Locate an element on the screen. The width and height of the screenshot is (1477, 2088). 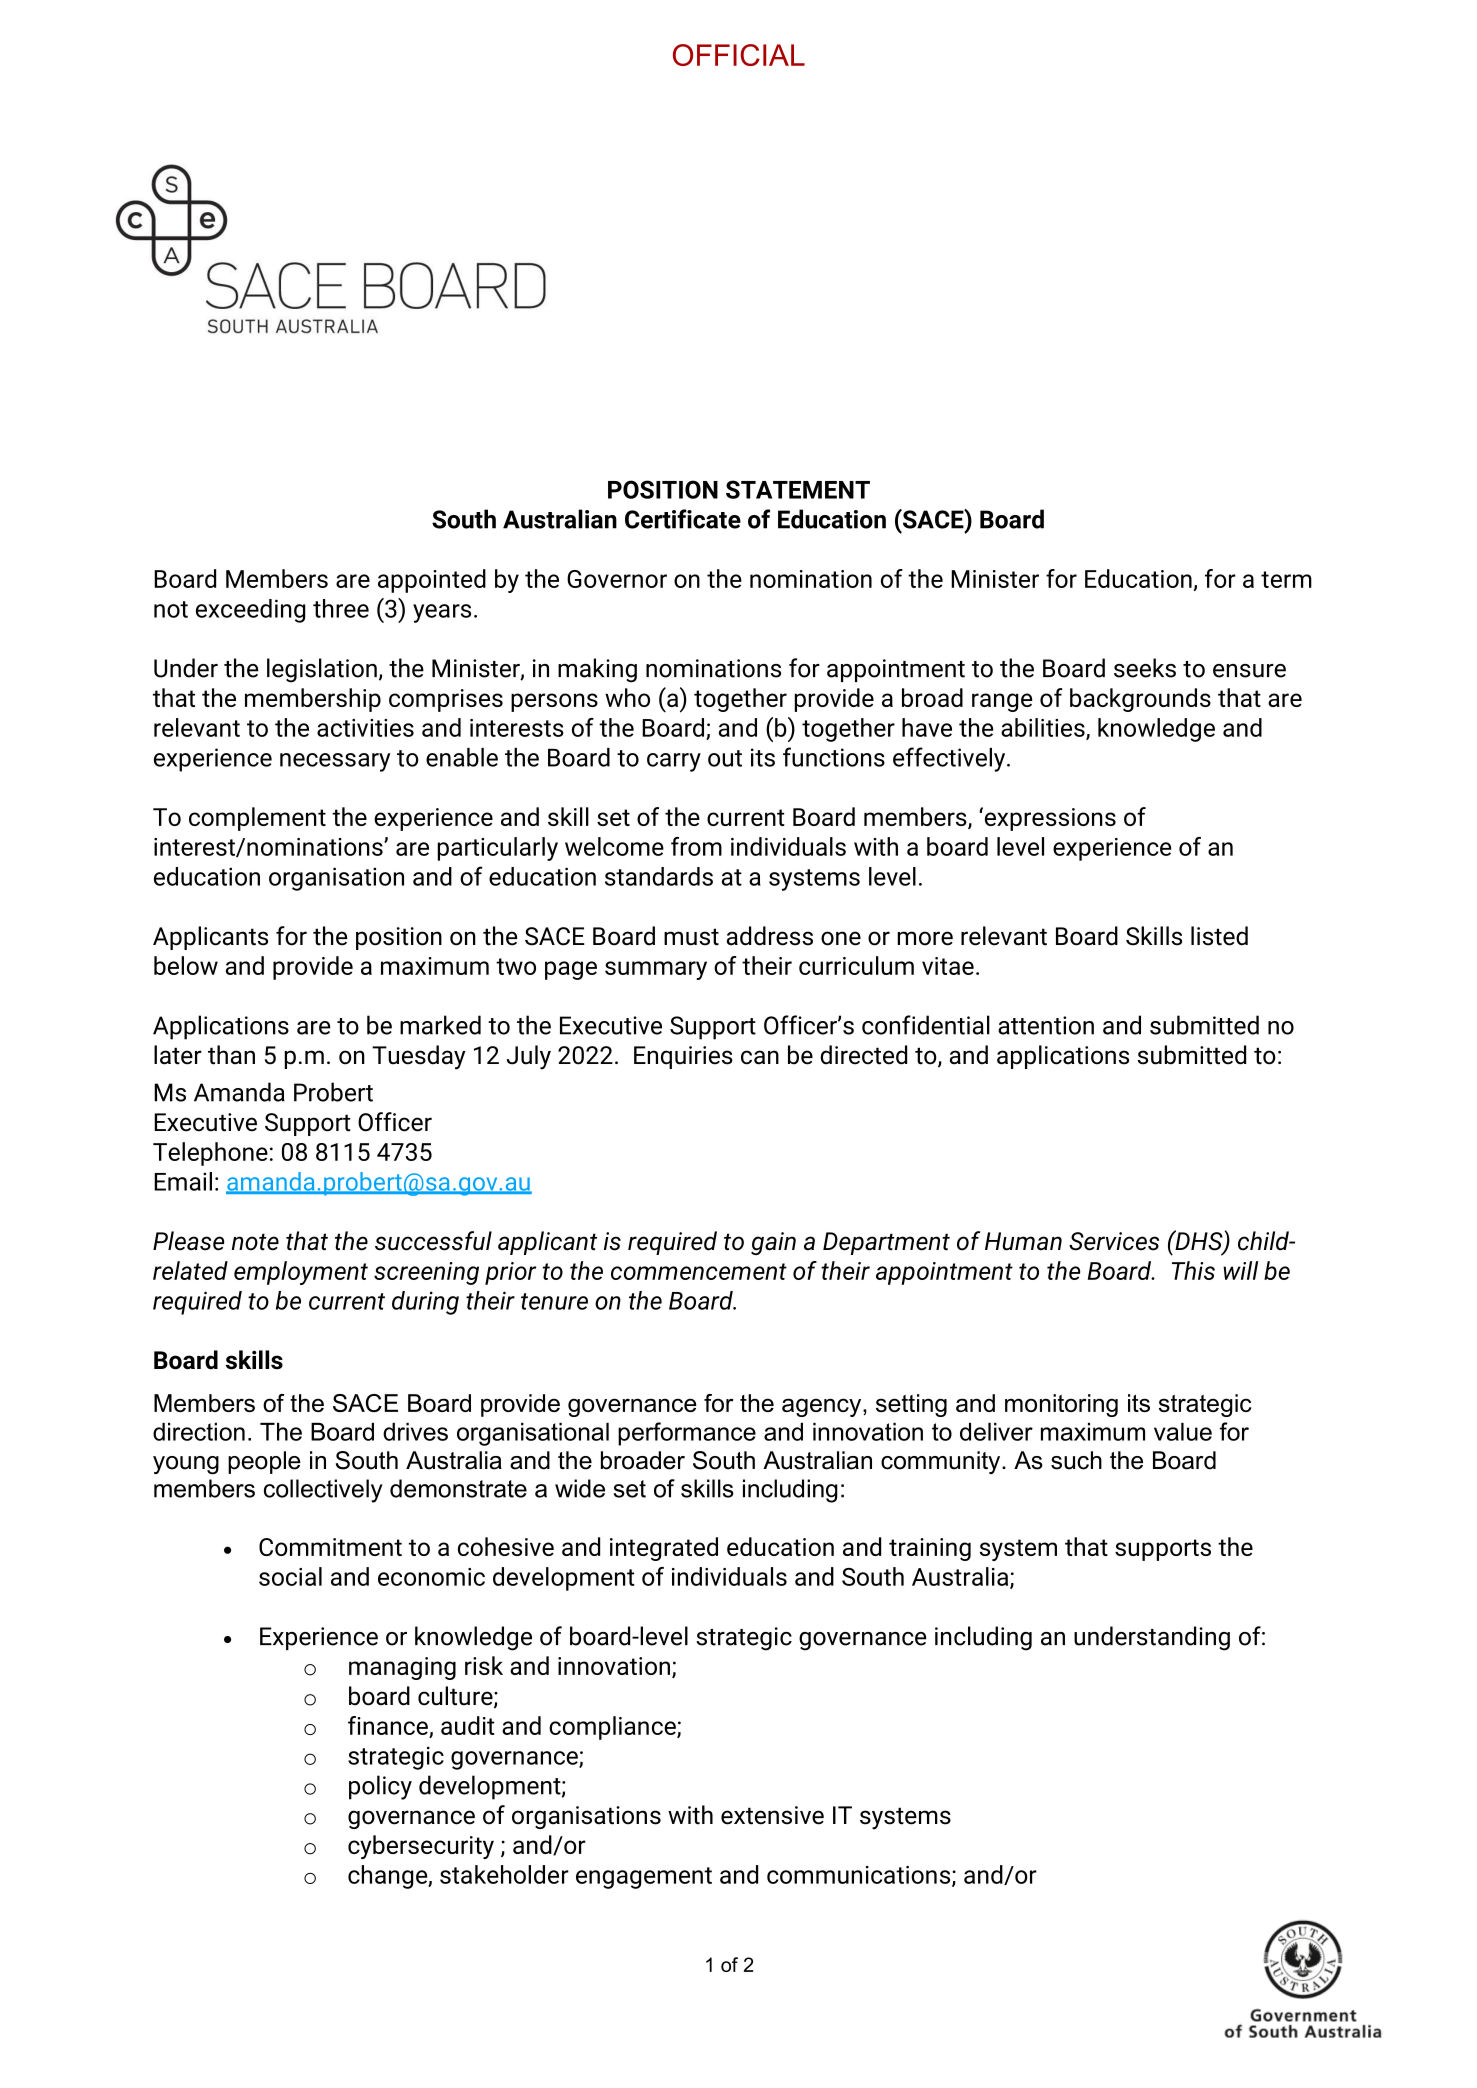
listed is located at coordinates (1219, 936).
